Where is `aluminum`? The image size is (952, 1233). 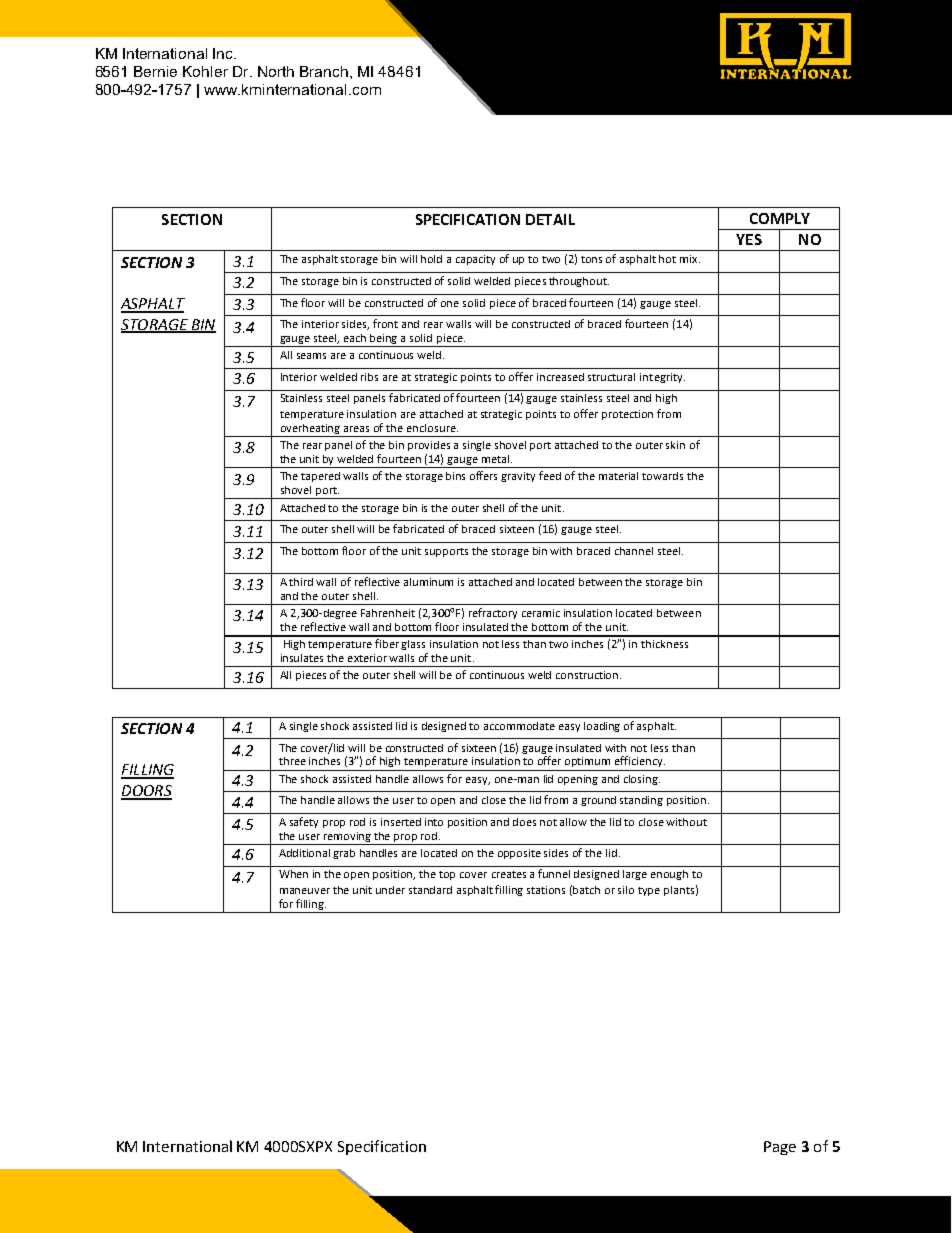
aluminum is located at coordinates (428, 582).
